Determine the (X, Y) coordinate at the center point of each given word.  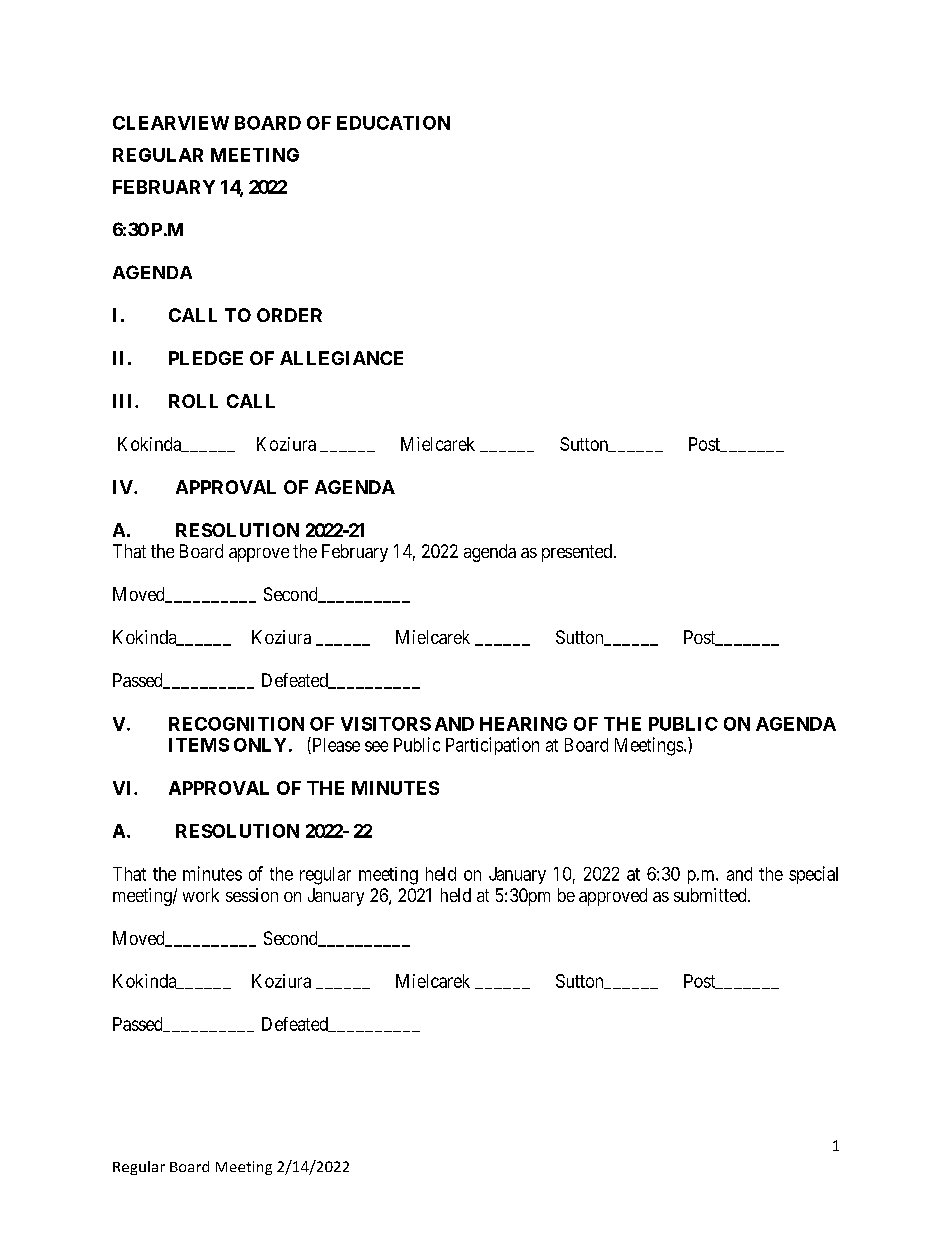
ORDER (289, 315)
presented (577, 553)
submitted (711, 895)
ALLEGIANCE (341, 358)
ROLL (193, 401)
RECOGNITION (236, 724)
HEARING (523, 724)
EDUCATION (393, 123)
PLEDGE (206, 358)
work (201, 895)
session (252, 895)
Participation (492, 746)
